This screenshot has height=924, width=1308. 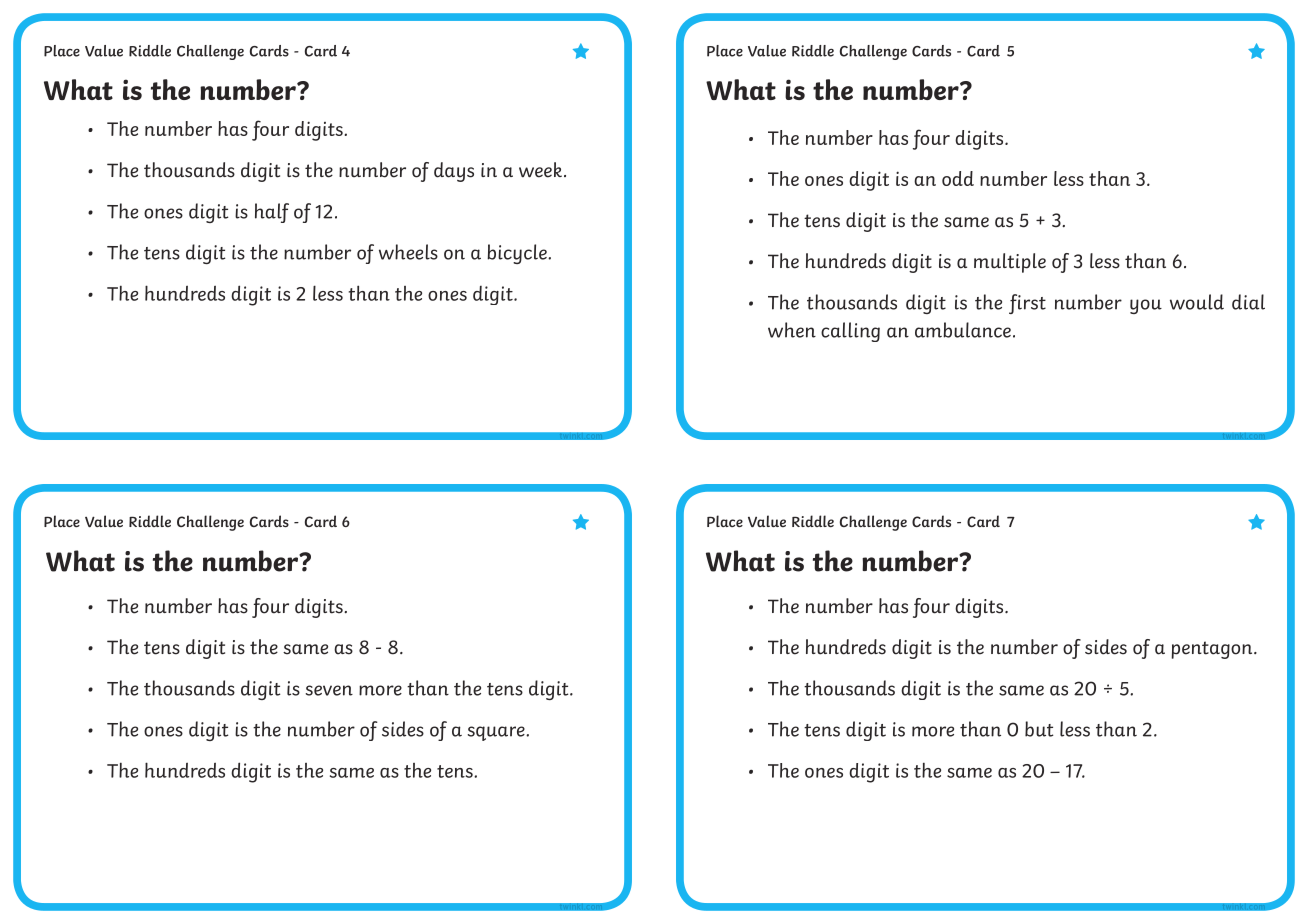 I want to click on but, so click(x=1039, y=729).
